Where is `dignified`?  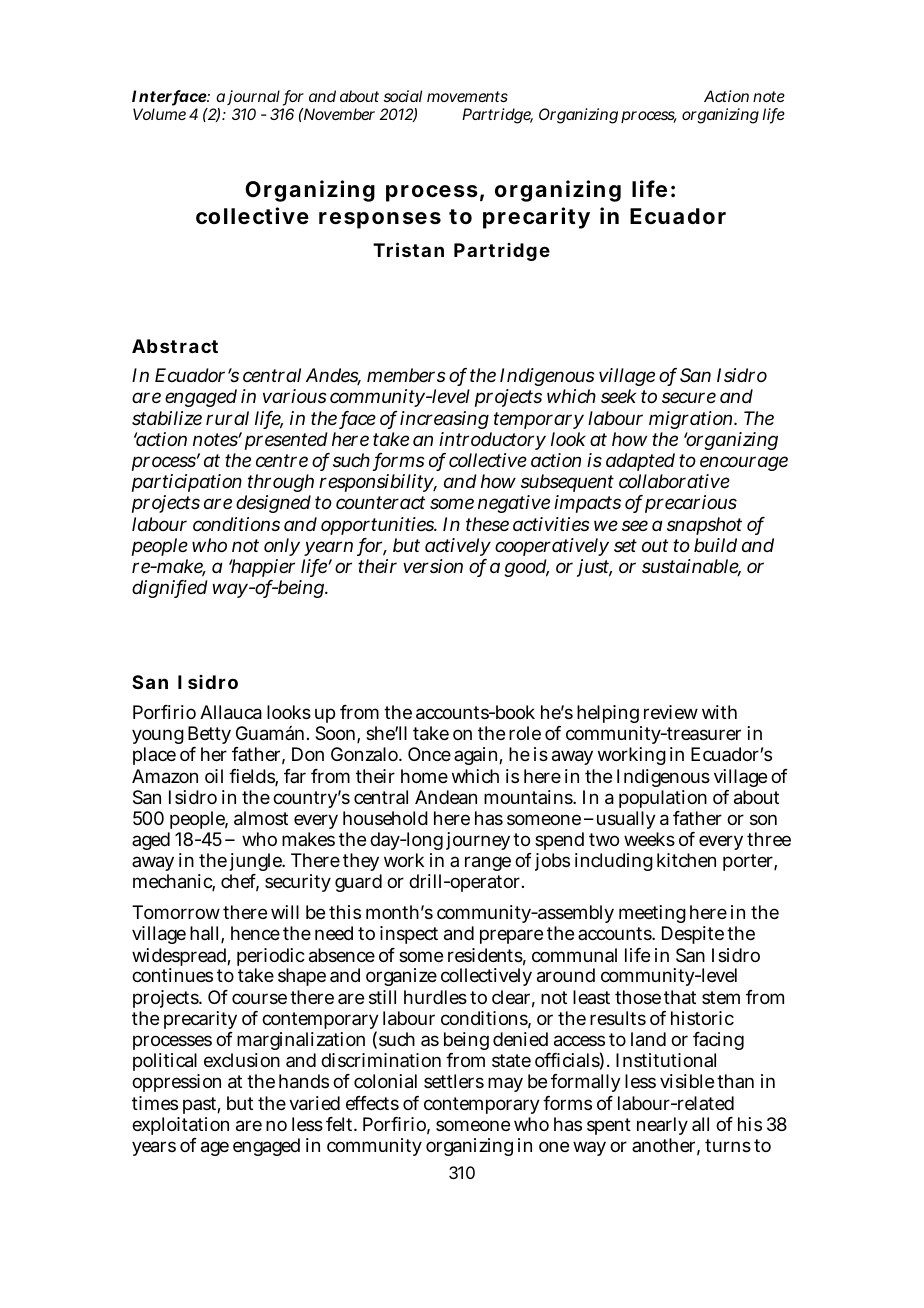 dignified is located at coordinates (170, 589).
